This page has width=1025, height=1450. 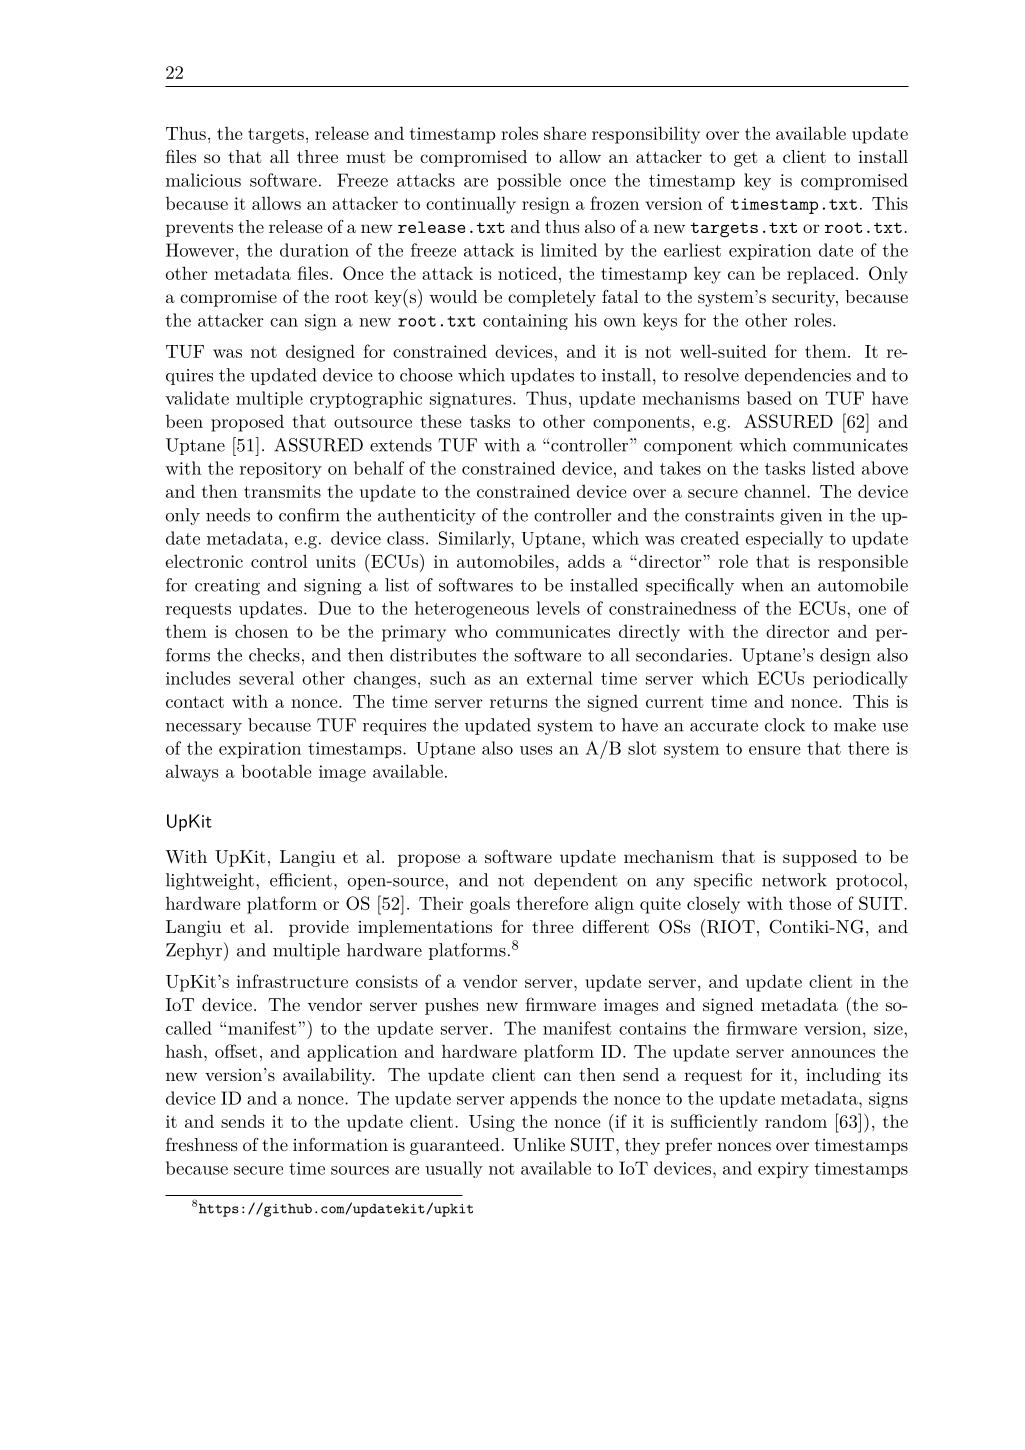 What do you see at coordinates (536, 750) in the page?
I see `uses` at bounding box center [536, 750].
